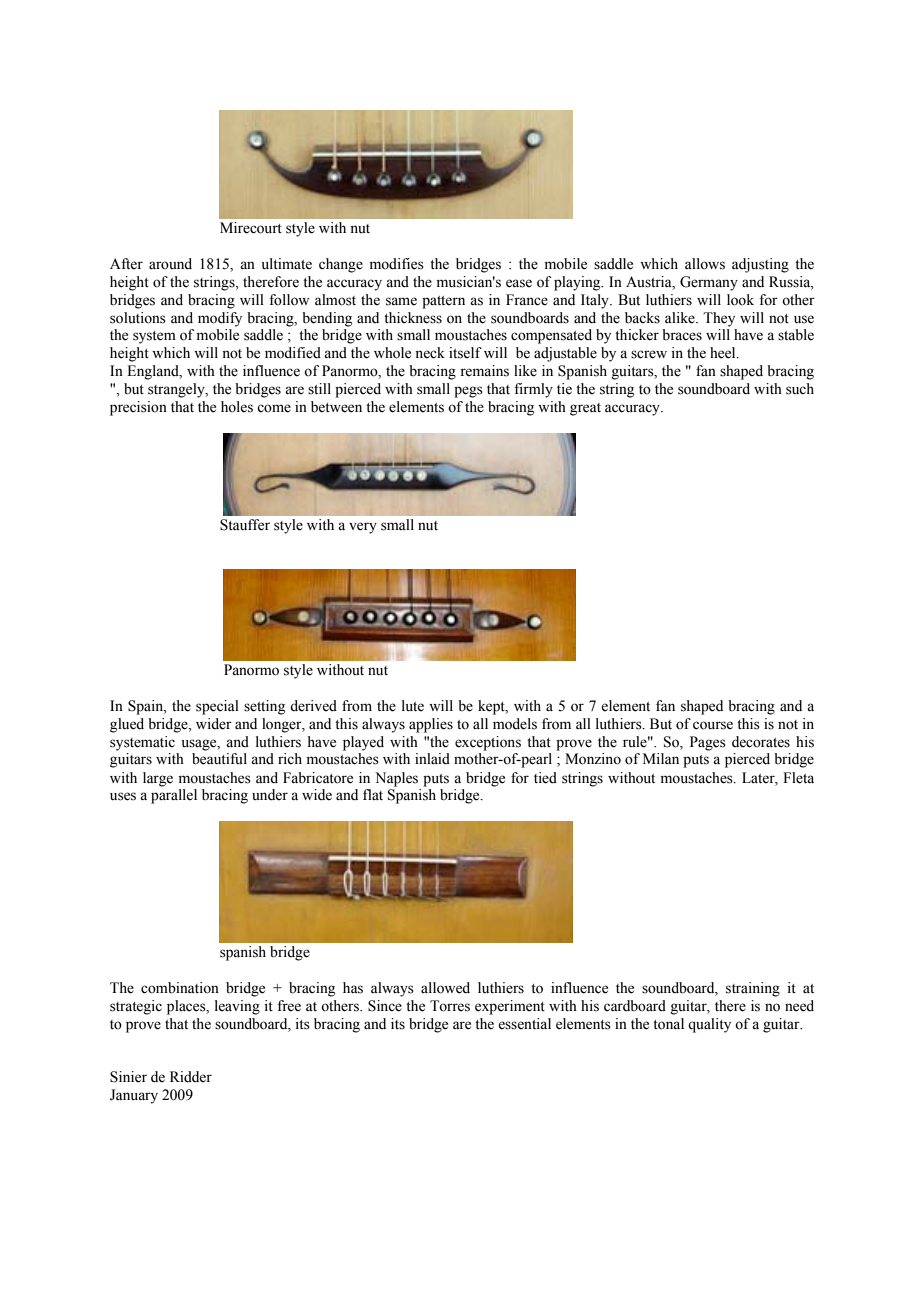 The height and width of the page is (1308, 924). I want to click on parallel, so click(174, 796).
